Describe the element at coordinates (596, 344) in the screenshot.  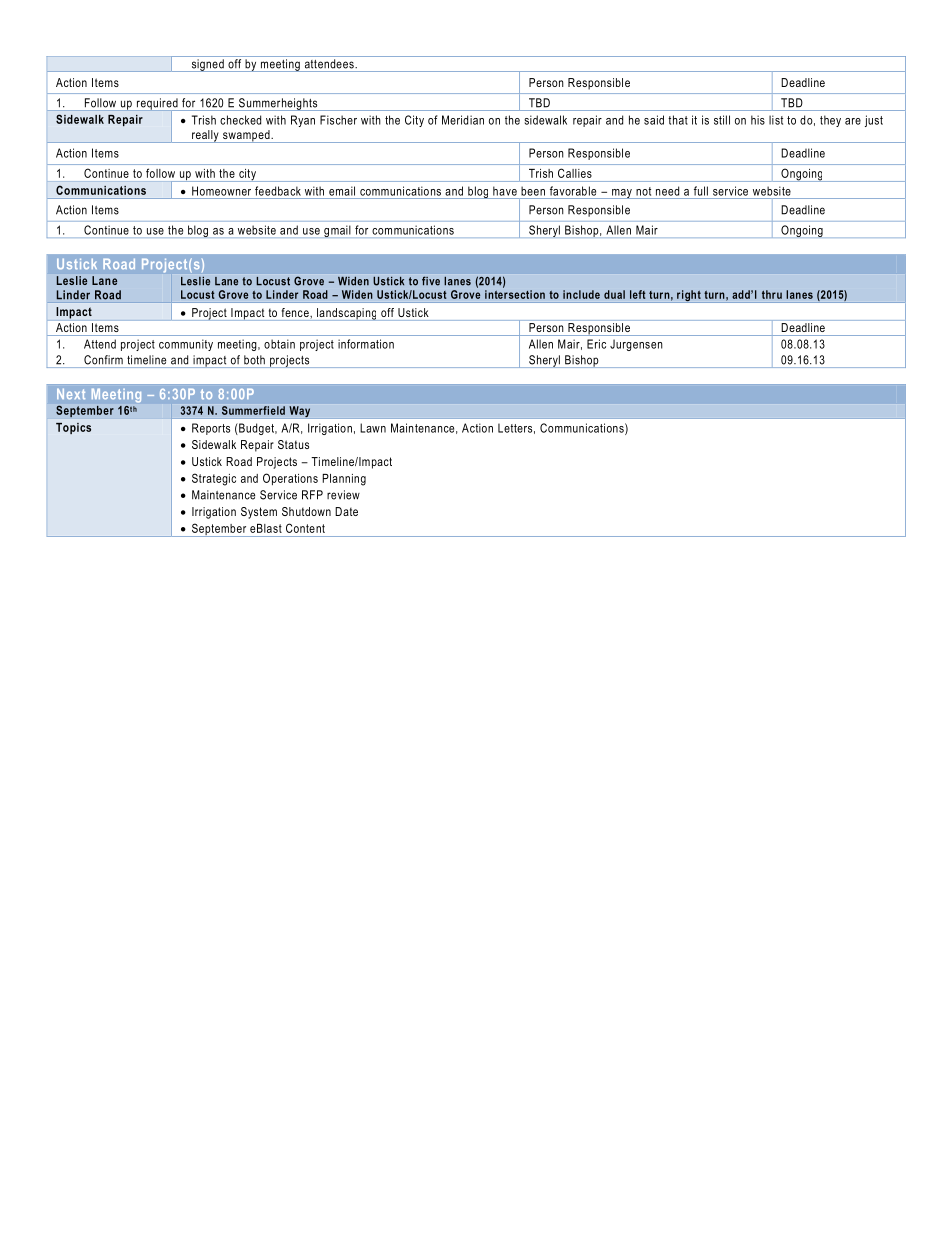
I see `Eric` at that location.
